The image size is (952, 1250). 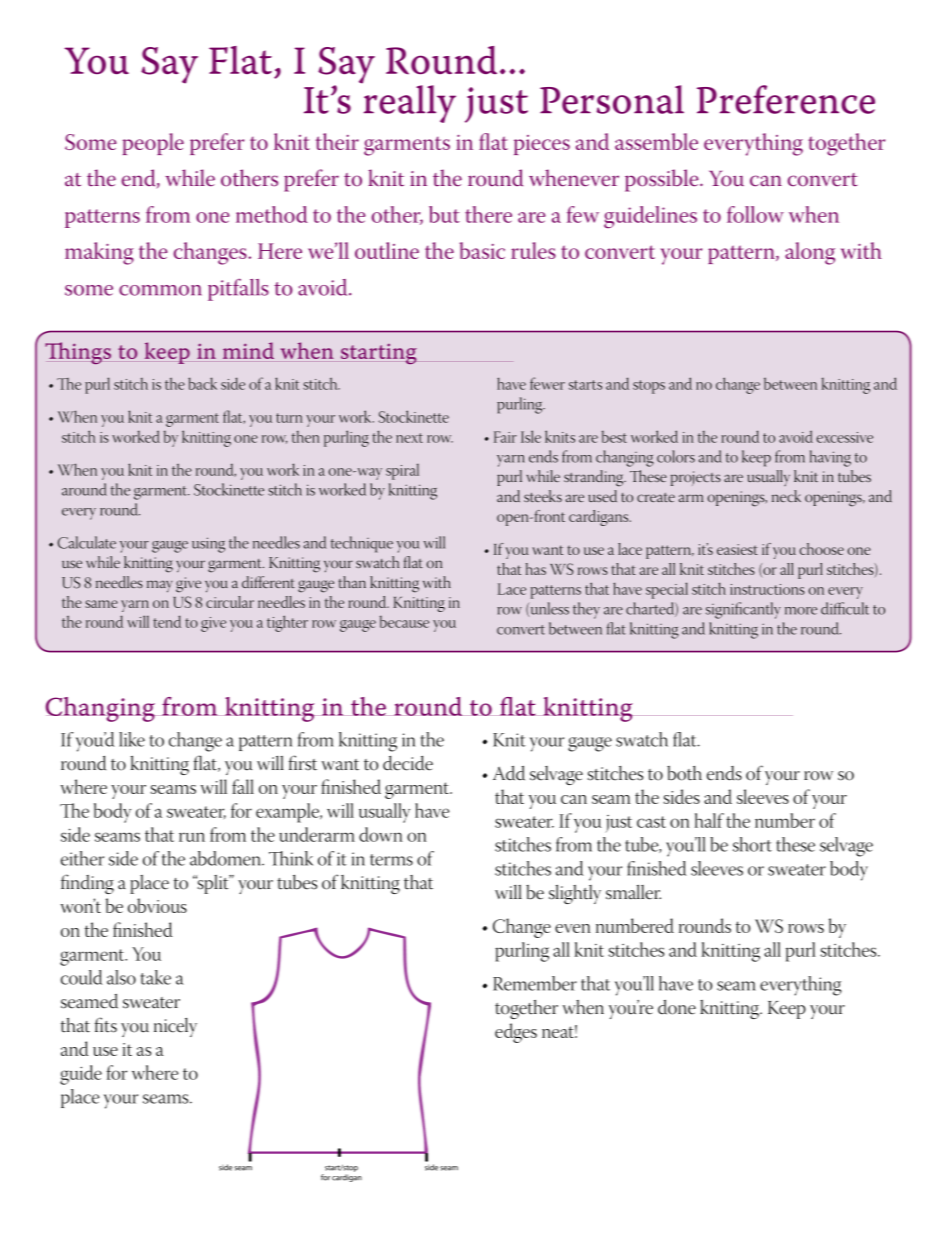 What do you see at coordinates (516, 1033) in the screenshot?
I see `edges` at bounding box center [516, 1033].
